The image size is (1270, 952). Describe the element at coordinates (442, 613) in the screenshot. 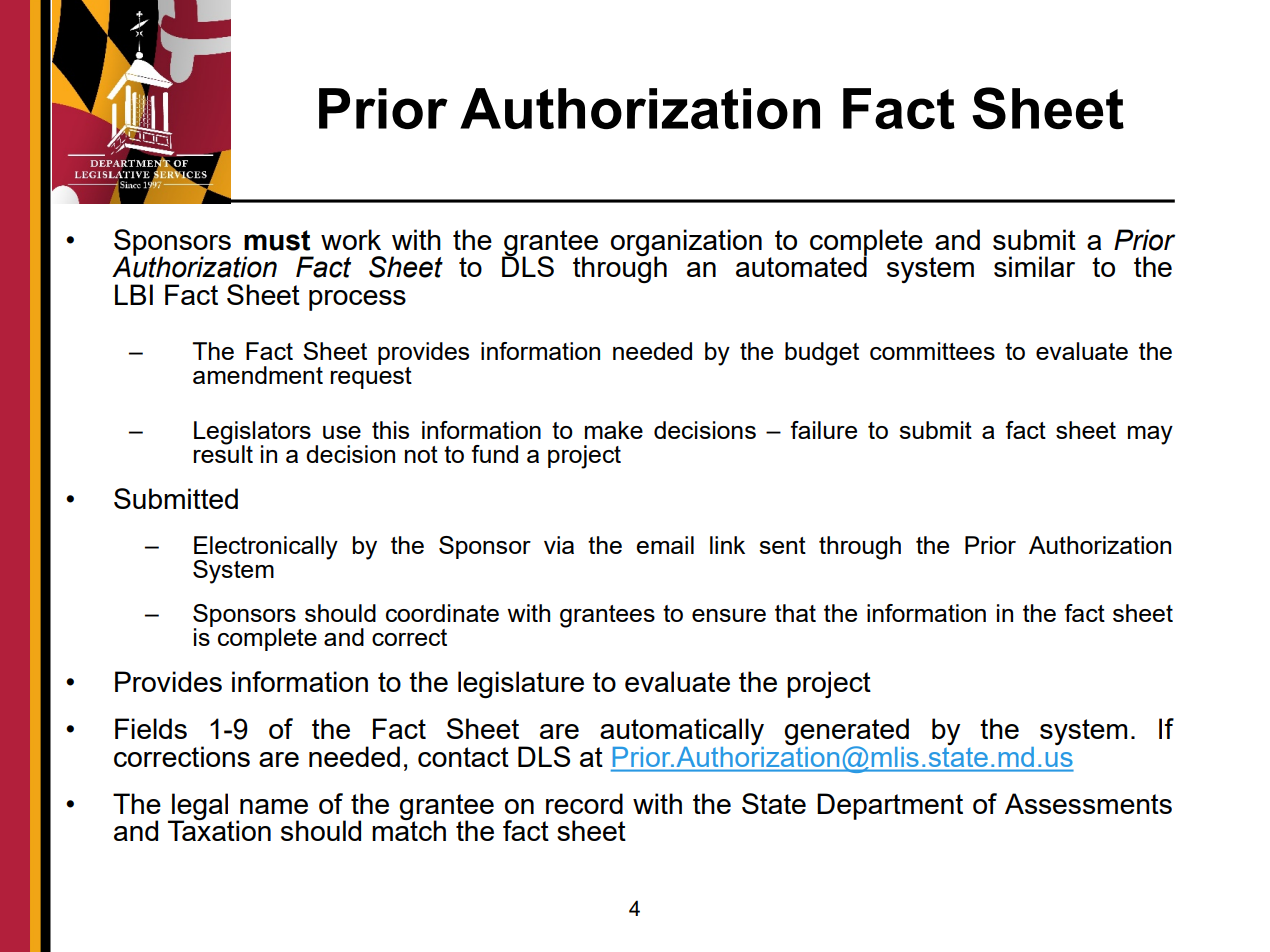

I see `coordinate` at that location.
